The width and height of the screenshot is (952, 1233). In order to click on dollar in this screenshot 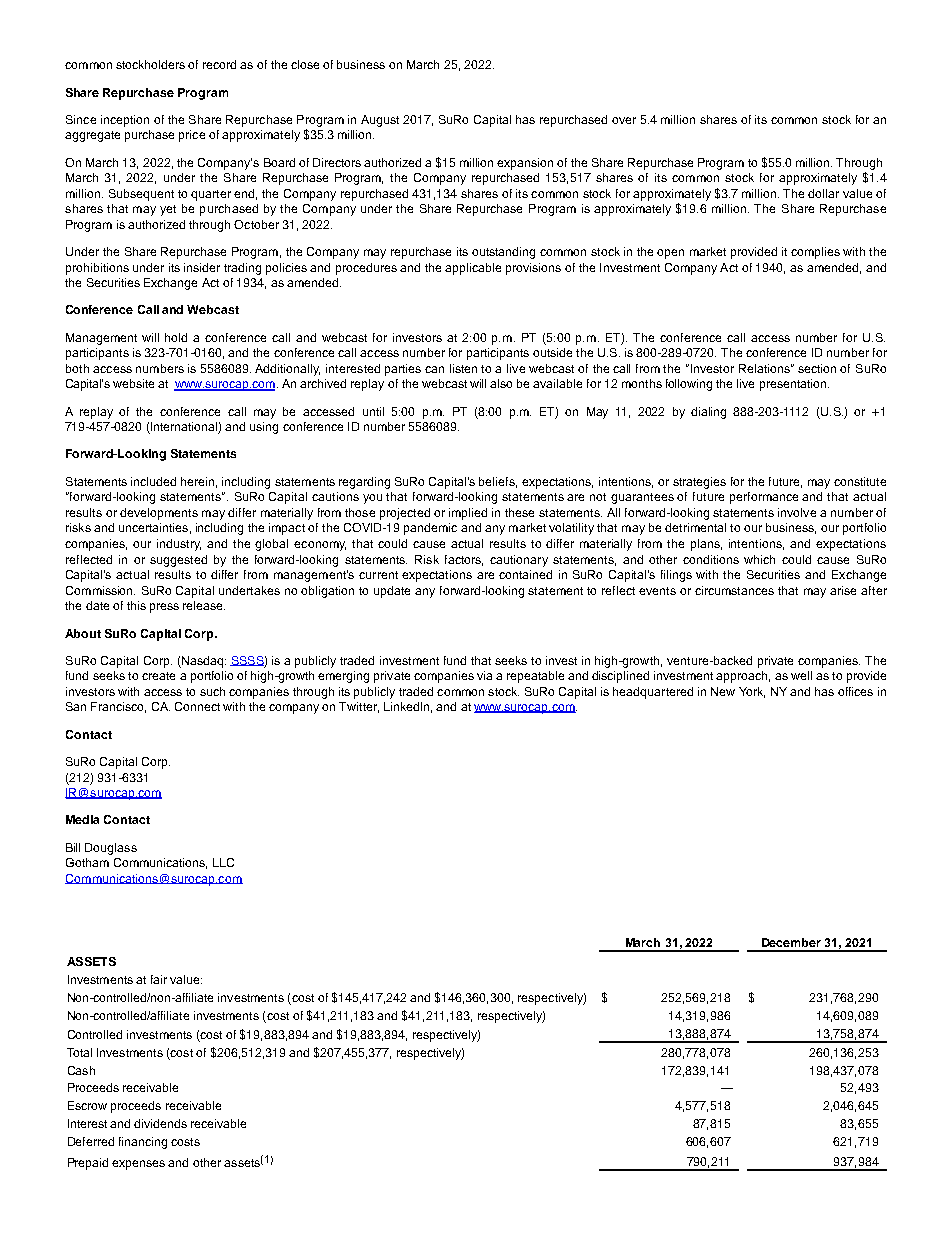, I will do `click(823, 193)`.
